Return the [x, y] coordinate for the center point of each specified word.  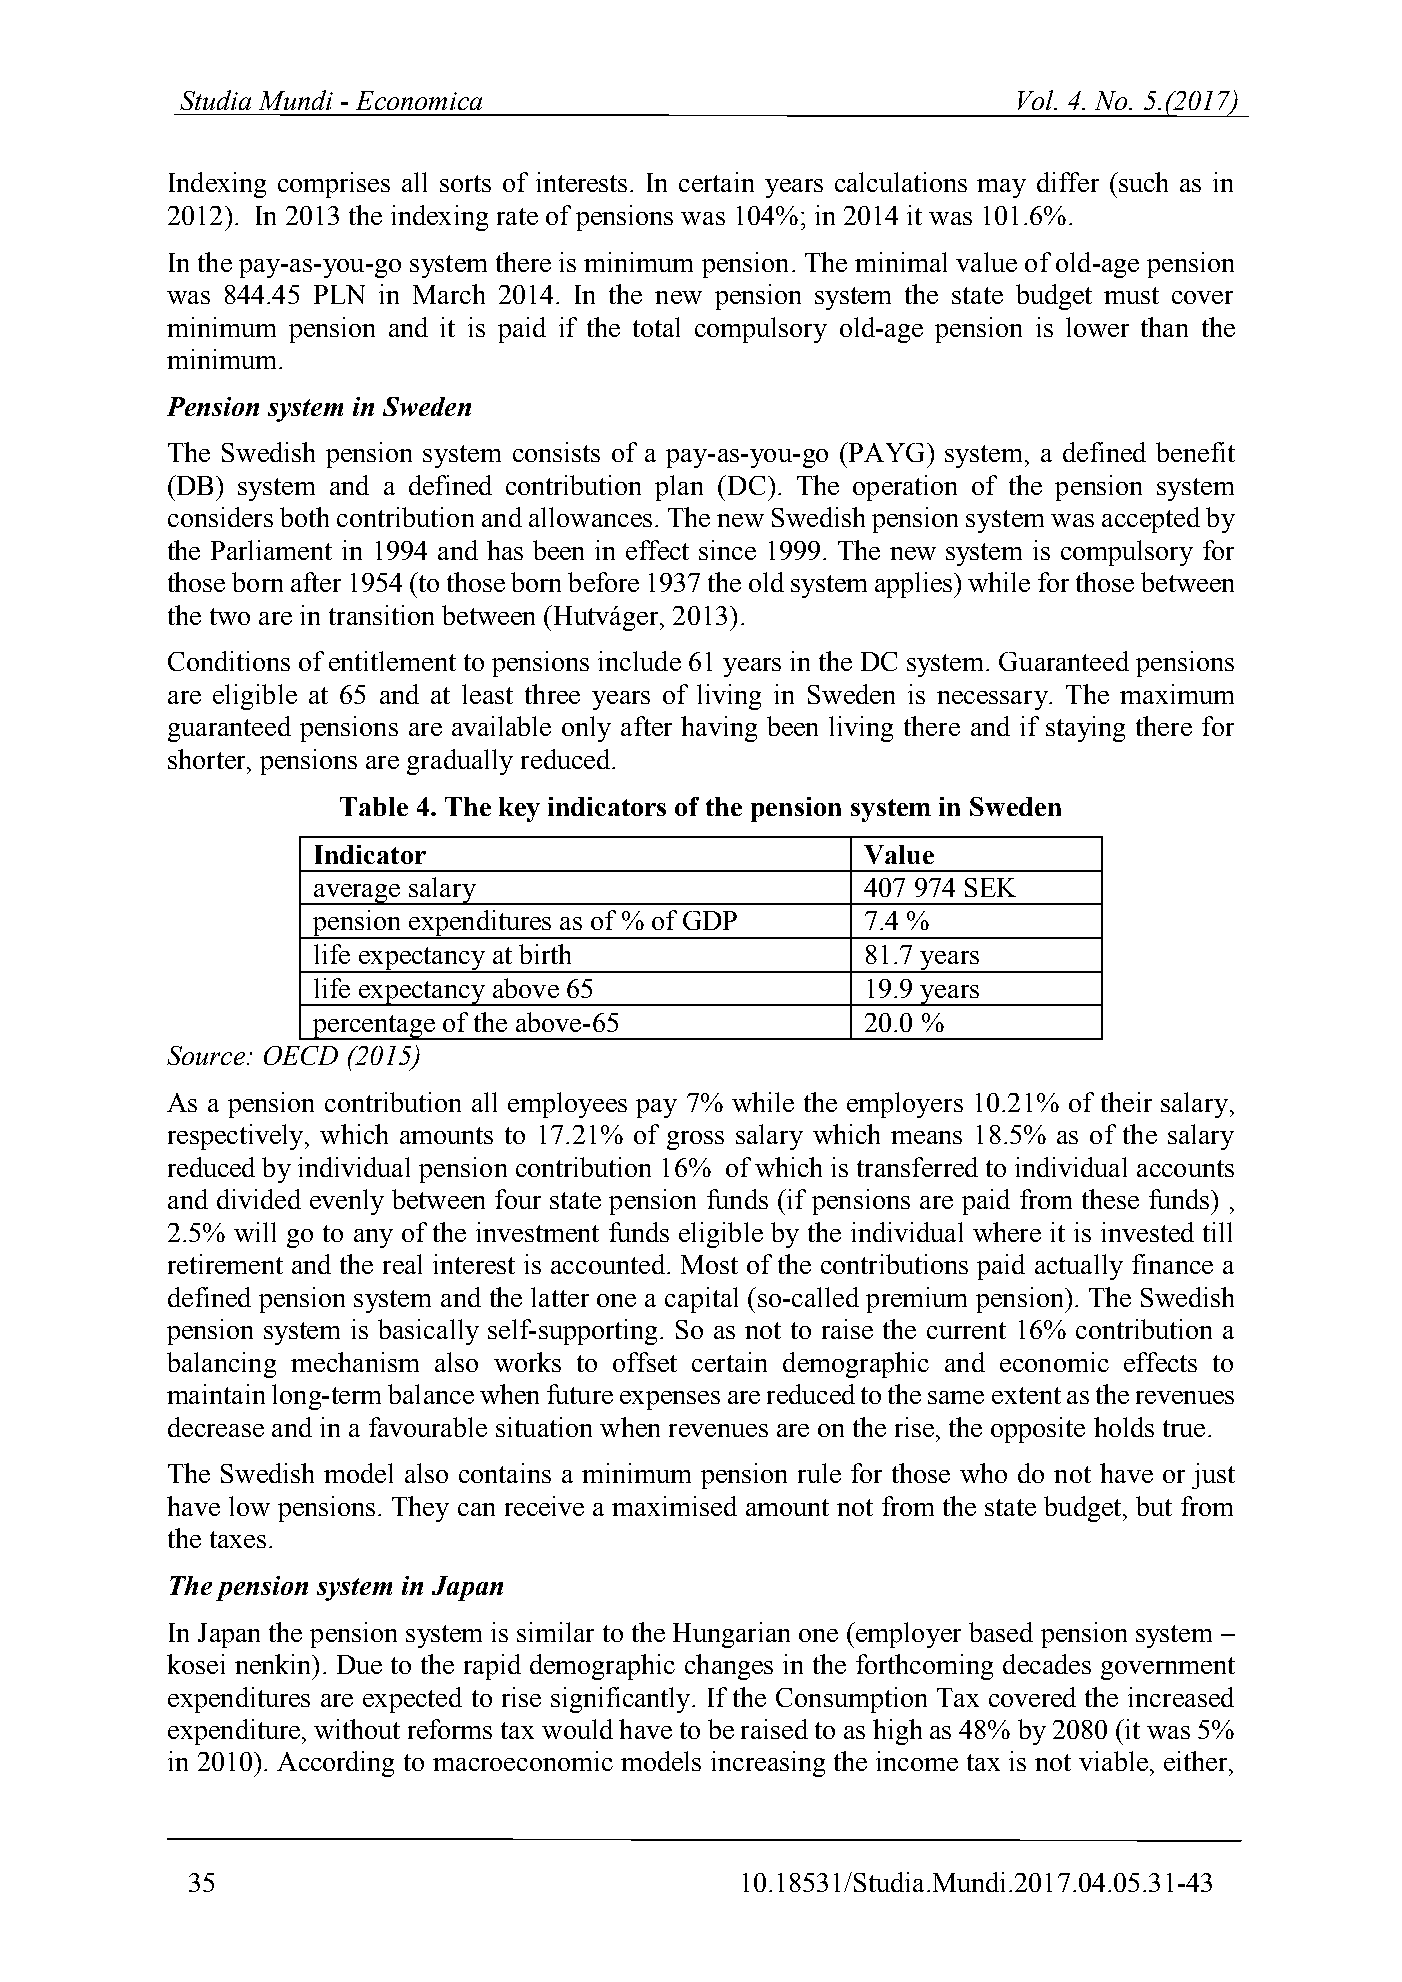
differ [1068, 182]
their [1126, 1102]
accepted [1151, 520]
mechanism [355, 1362]
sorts [465, 183]
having [719, 729]
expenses [670, 1400]
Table [374, 806]
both [304, 517]
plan [679, 488]
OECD [301, 1055]
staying [1085, 729]
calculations [901, 182]
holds [1124, 1427]
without [357, 1729]
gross [695, 1140]
